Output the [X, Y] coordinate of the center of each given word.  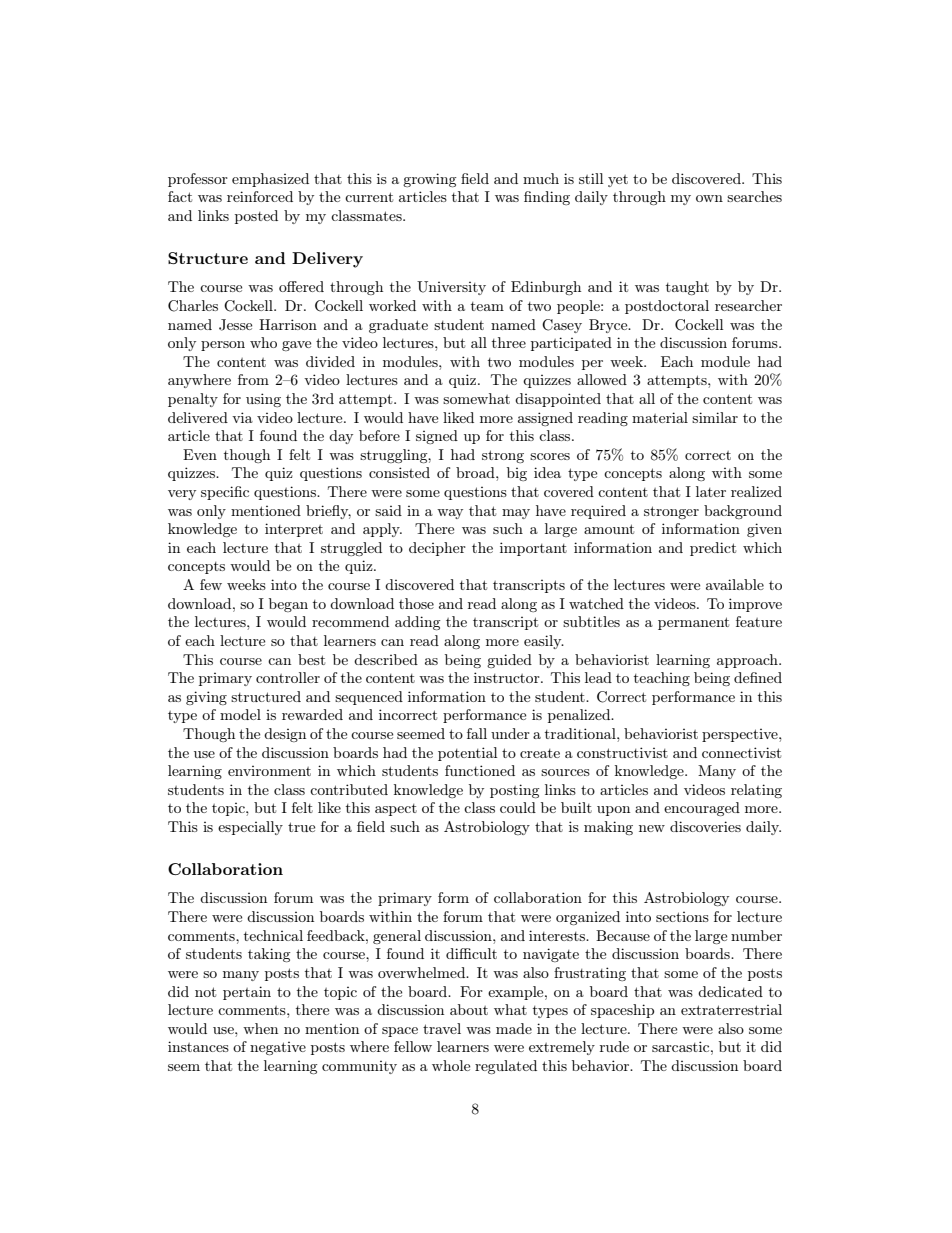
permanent [693, 623]
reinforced [260, 196]
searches [754, 196]
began [288, 605]
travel [442, 1028]
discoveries [705, 826]
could [518, 807]
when [260, 1028]
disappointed [558, 400]
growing [429, 180]
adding [417, 623]
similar [715, 417]
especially [250, 828]
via [242, 417]
